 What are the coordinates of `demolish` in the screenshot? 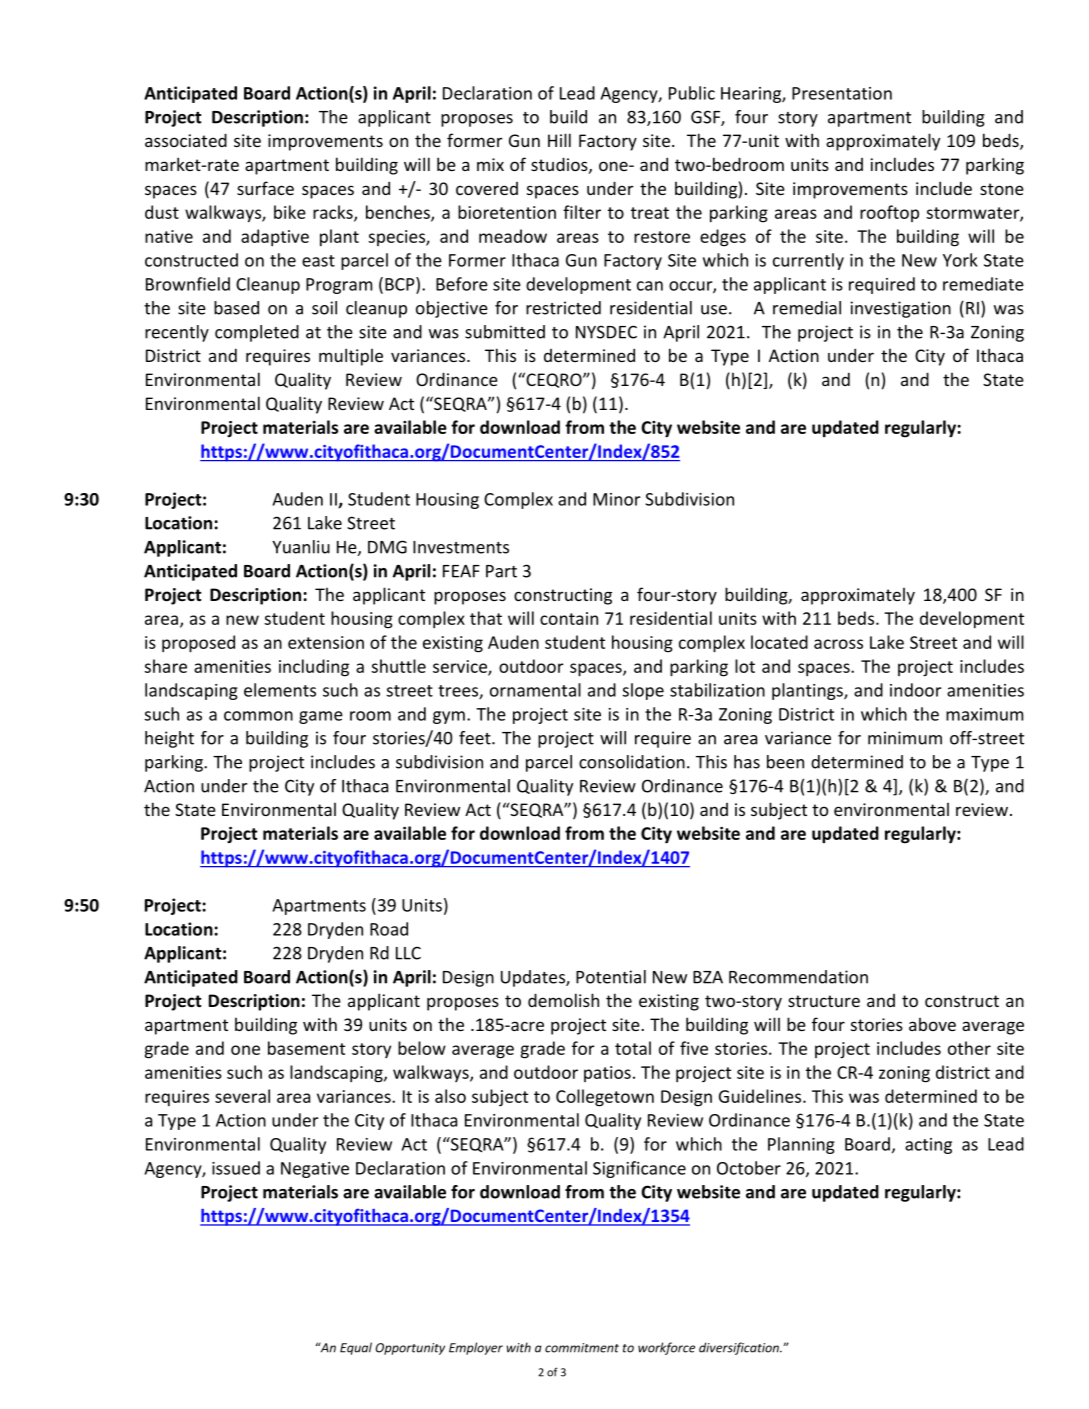 It's located at (563, 1000).
